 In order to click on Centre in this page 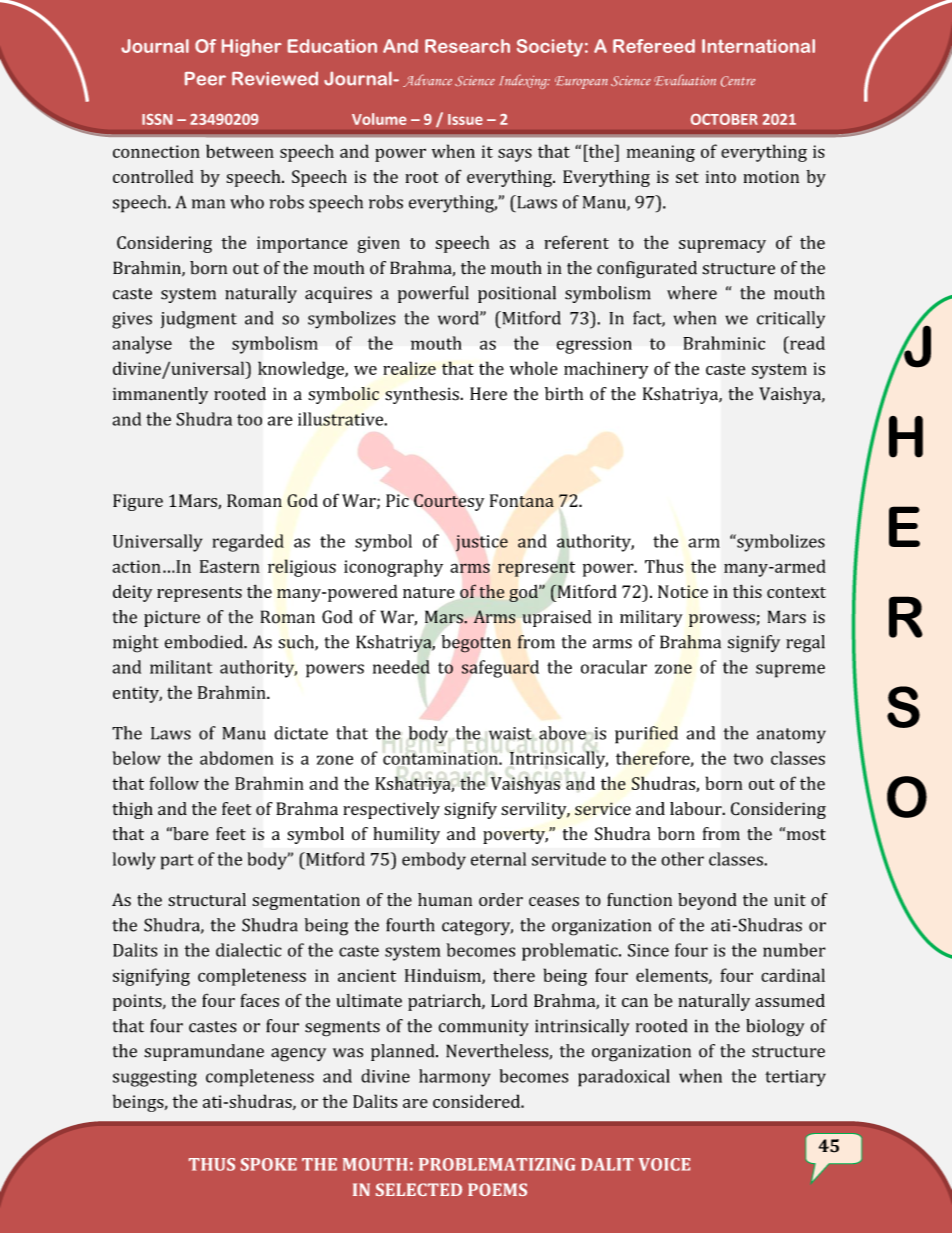, I will do `click(738, 81)`.
